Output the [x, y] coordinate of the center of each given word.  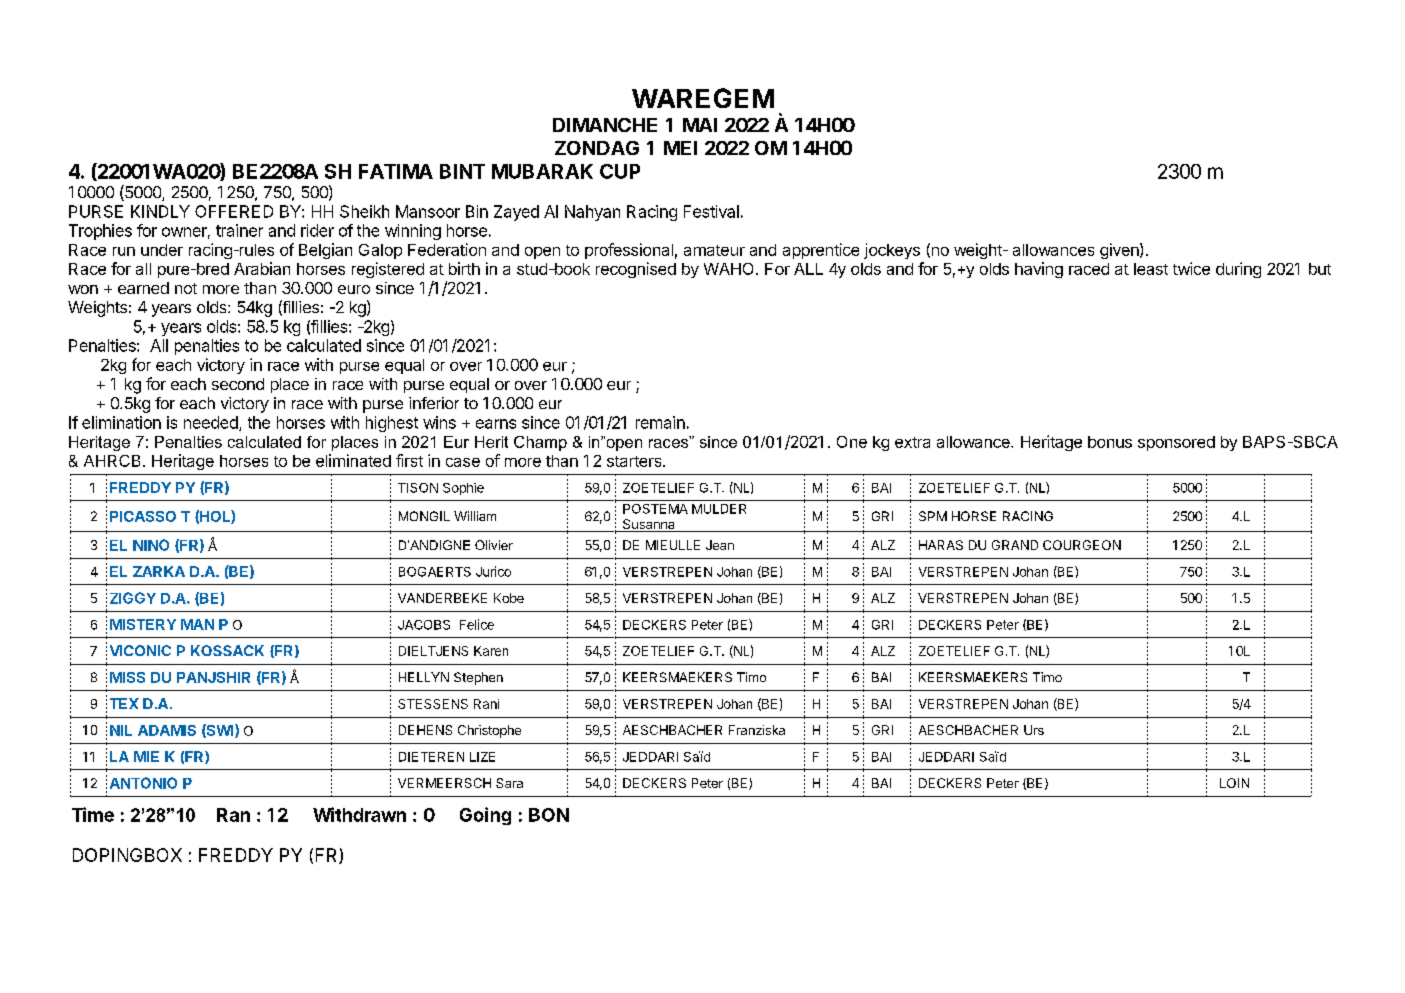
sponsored [1176, 443]
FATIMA [396, 171]
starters [635, 461]
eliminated [353, 460]
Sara [509, 783]
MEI [680, 148]
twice [1191, 268]
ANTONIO [143, 783]
